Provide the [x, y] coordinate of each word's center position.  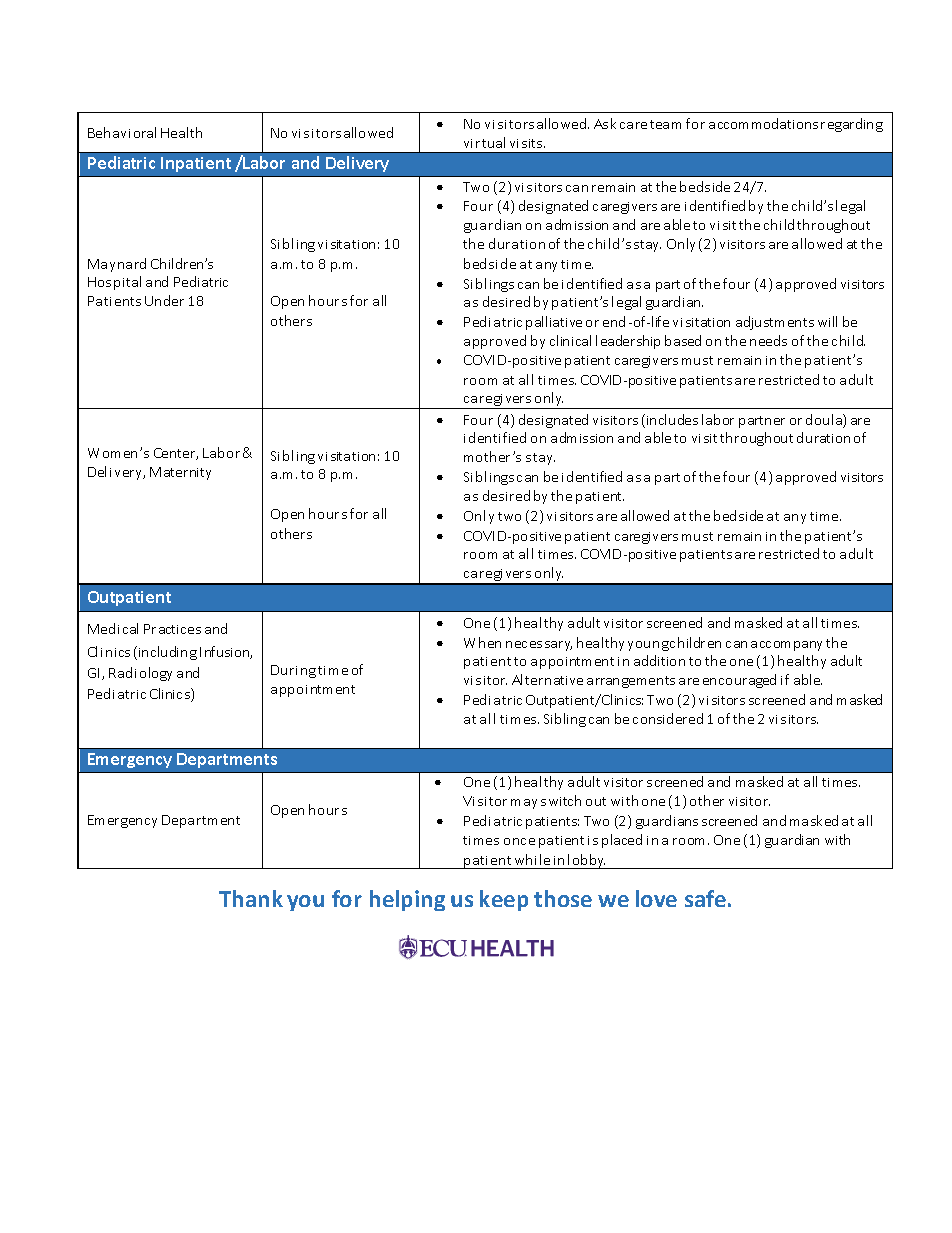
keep [504, 900]
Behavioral [122, 132]
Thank [251, 898]
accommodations [763, 123]
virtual [484, 142]
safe [705, 898]
